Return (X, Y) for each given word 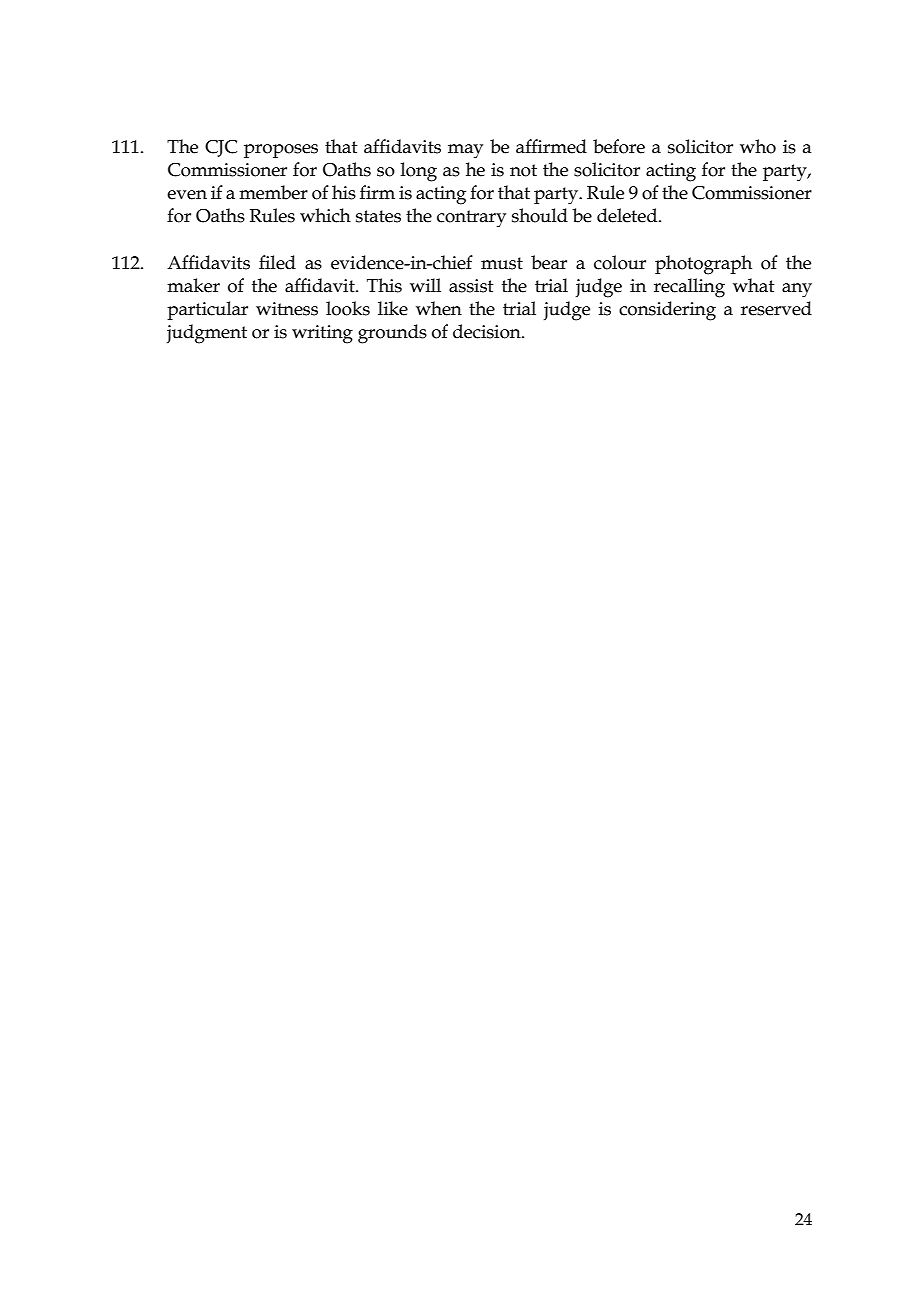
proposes (281, 151)
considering (667, 311)
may (465, 151)
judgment (207, 334)
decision (488, 331)
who (758, 146)
